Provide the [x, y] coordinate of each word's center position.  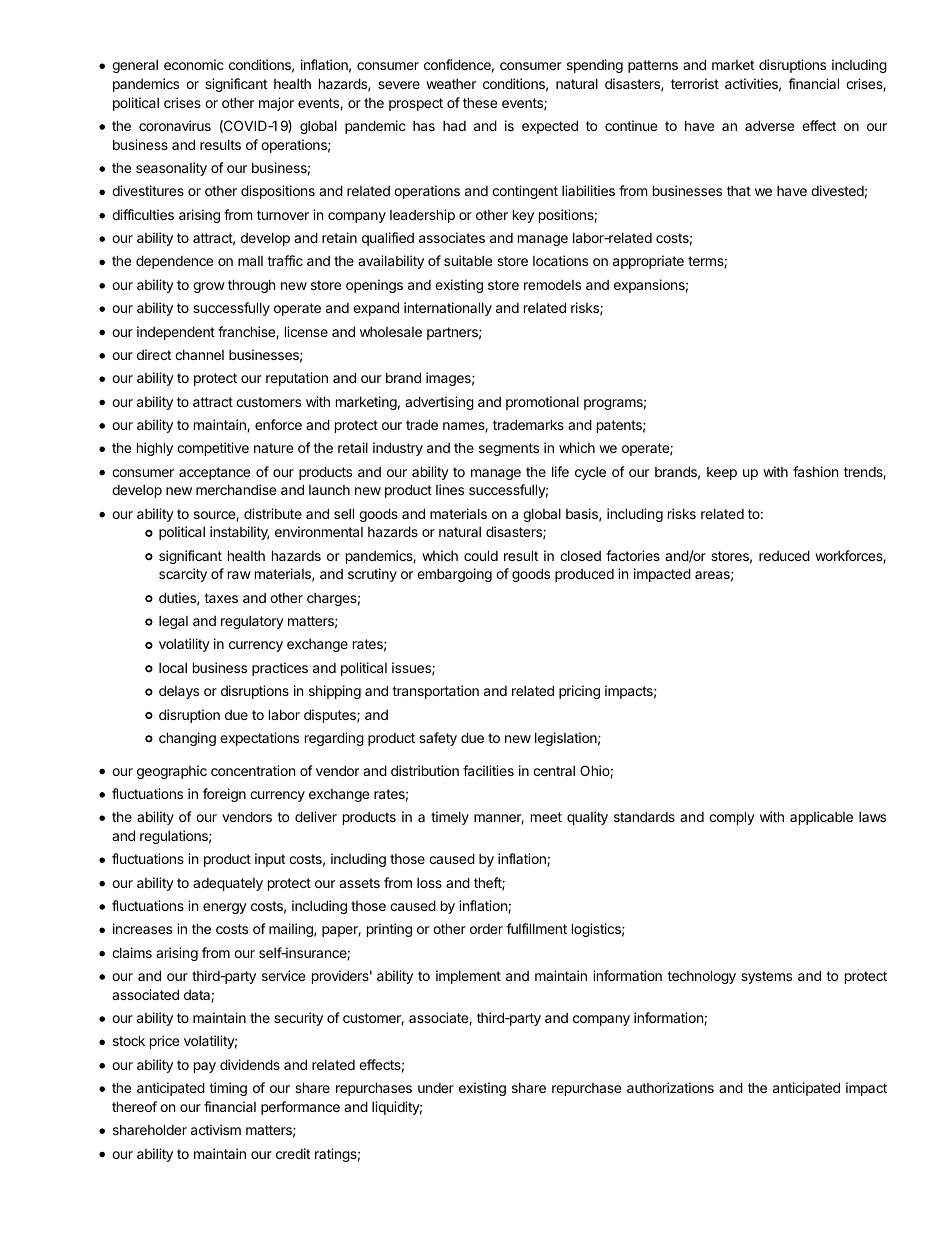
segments [509, 449]
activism [216, 1129]
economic [194, 64]
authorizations [670, 1087]
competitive [213, 449]
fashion [815, 471]
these [480, 102]
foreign [224, 795]
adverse [769, 125]
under [436, 1088]
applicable [821, 818]
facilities [488, 770]
